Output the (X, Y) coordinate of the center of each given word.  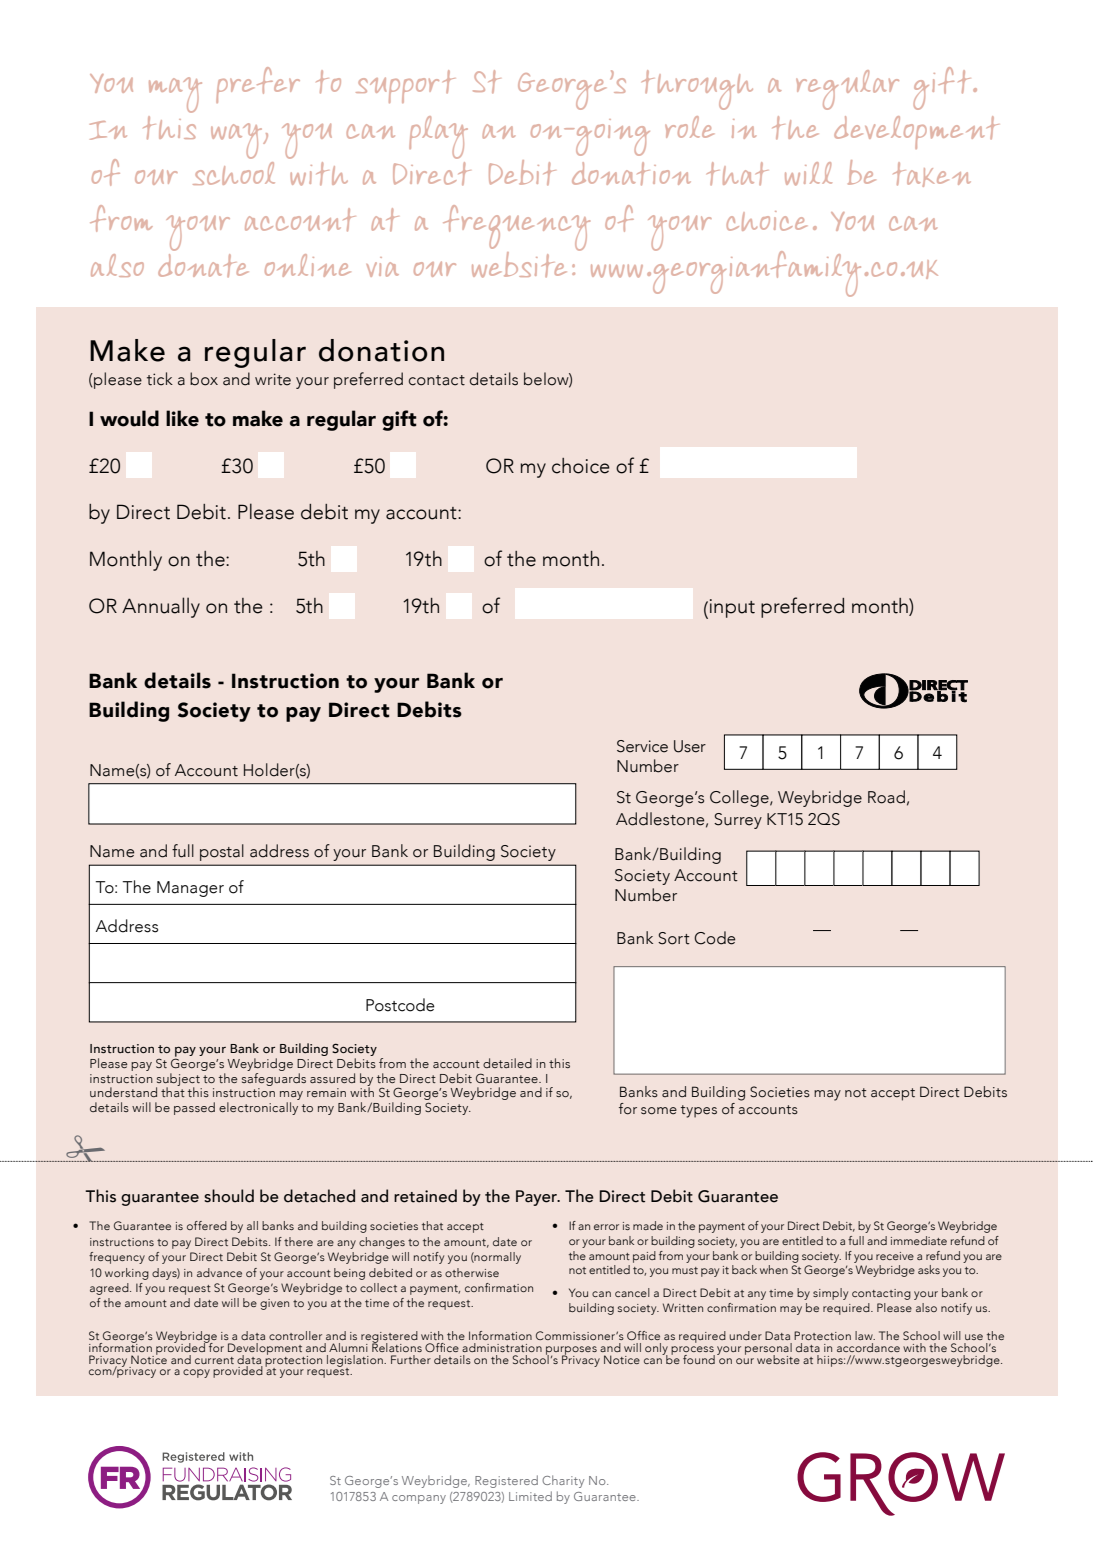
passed (194, 1108)
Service (642, 746)
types (699, 1111)
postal (222, 852)
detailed (507, 1063)
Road (886, 797)
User (690, 746)
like (182, 418)
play (438, 137)
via (383, 267)
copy (196, 1373)
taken (932, 174)
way (238, 141)
